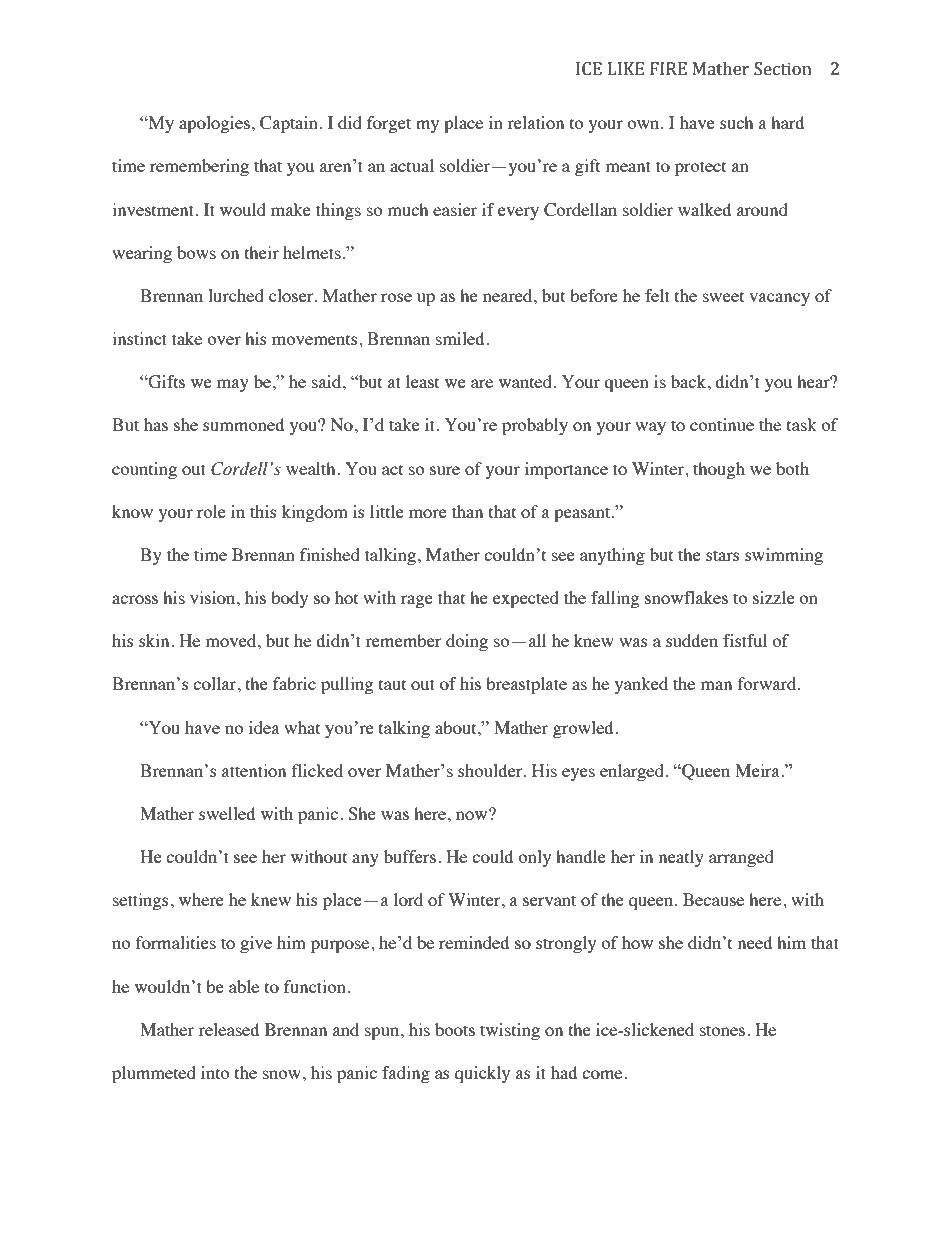  Describe the element at coordinates (741, 858) in the document. I see `arranged` at that location.
